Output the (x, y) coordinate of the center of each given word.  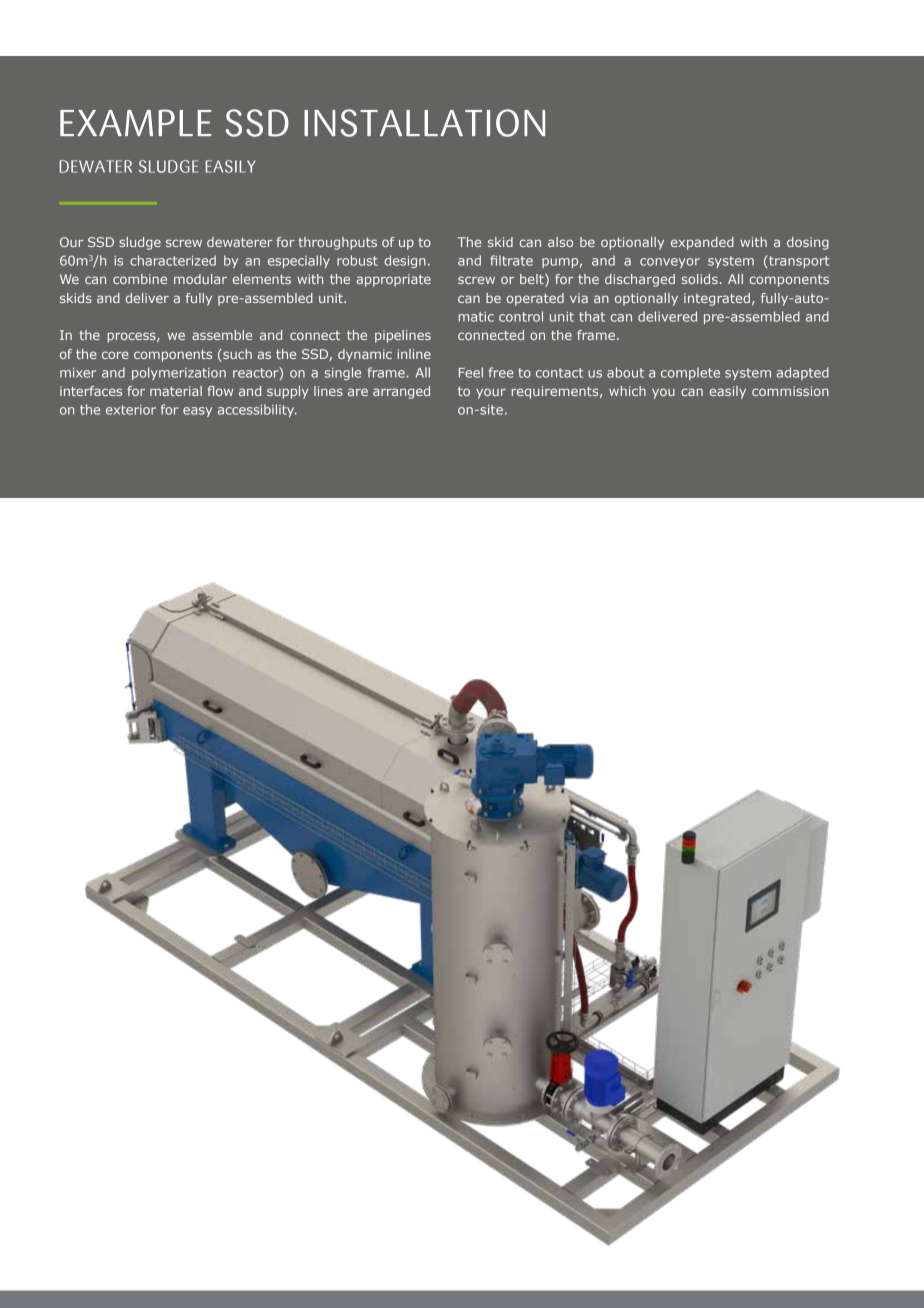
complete (690, 373)
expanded (702, 243)
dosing (808, 243)
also (560, 242)
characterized (173, 260)
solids (700, 279)
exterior (131, 410)
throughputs (337, 243)
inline (414, 354)
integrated (717, 299)
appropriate (394, 280)
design (405, 261)
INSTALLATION (424, 123)
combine (140, 279)
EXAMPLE (136, 122)
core (115, 355)
